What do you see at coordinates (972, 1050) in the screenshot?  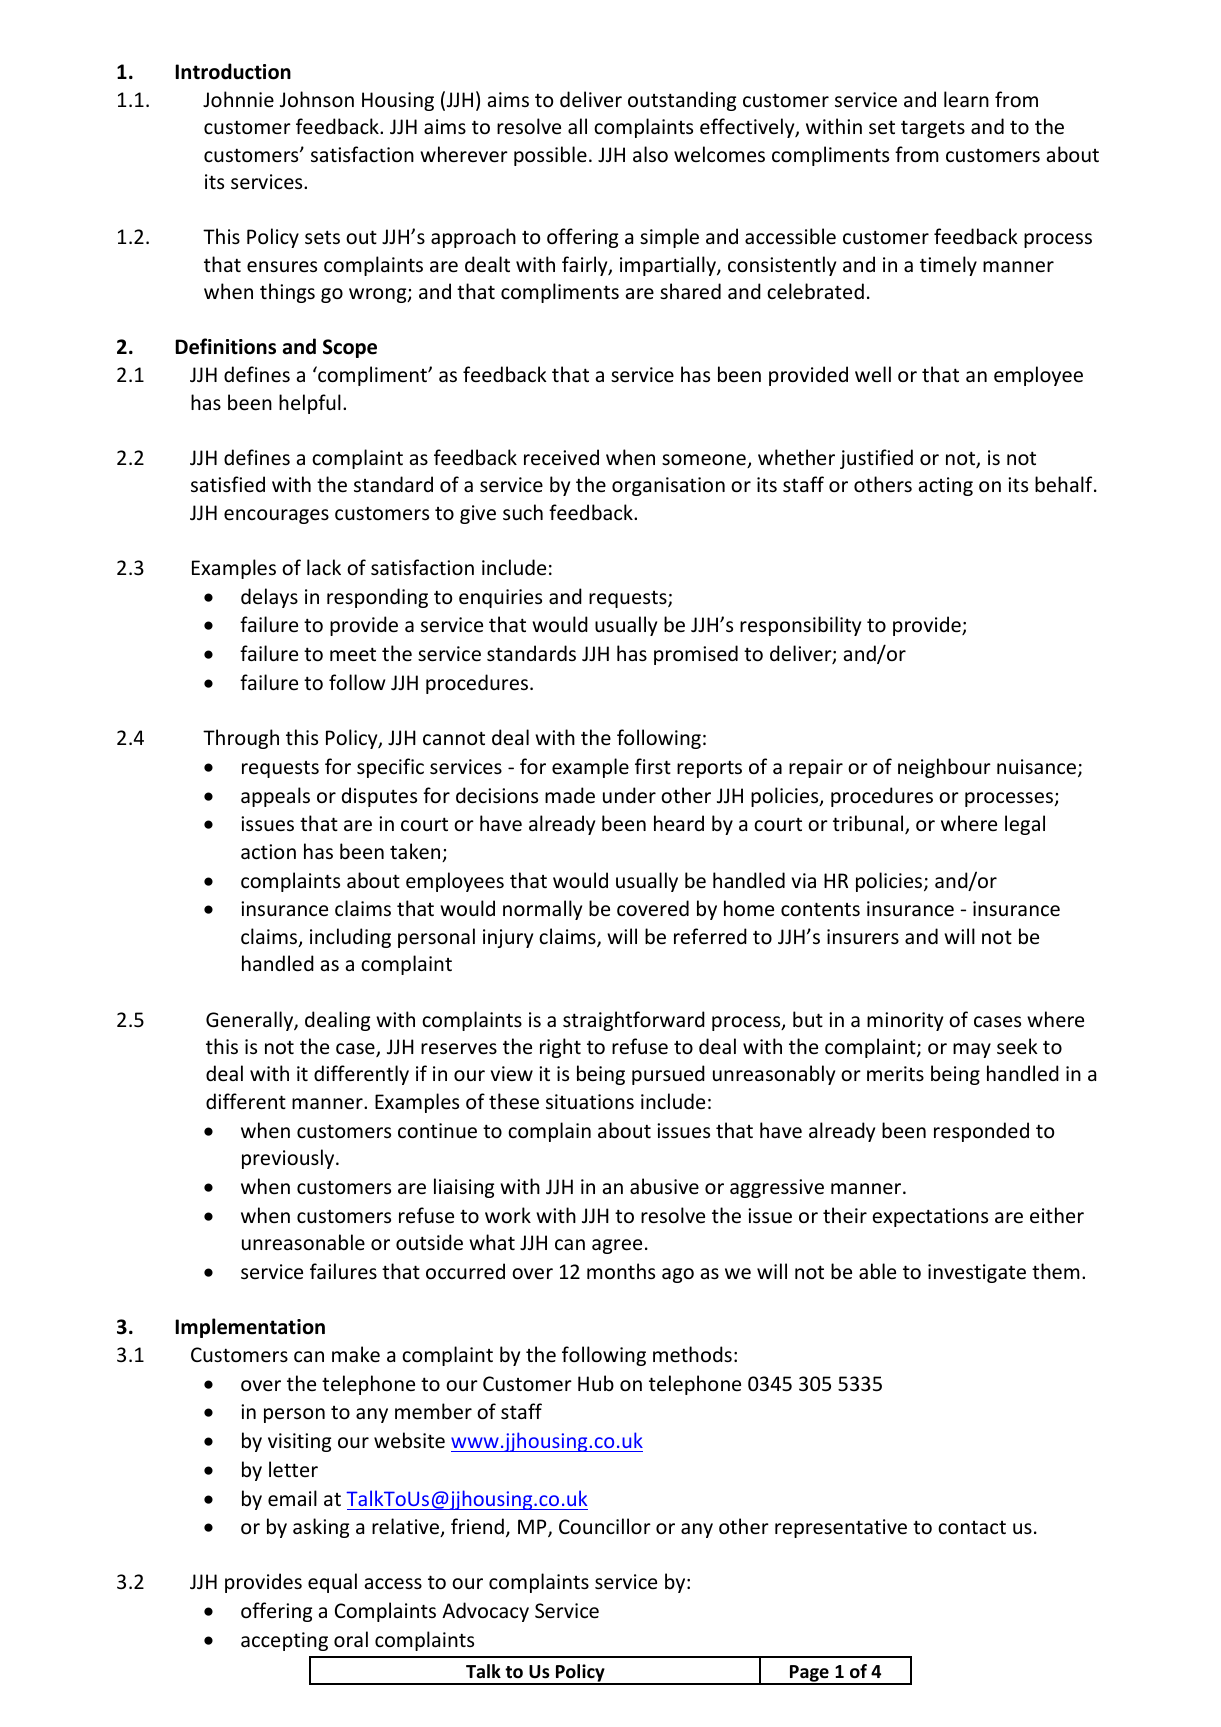 I see `may` at bounding box center [972, 1050].
